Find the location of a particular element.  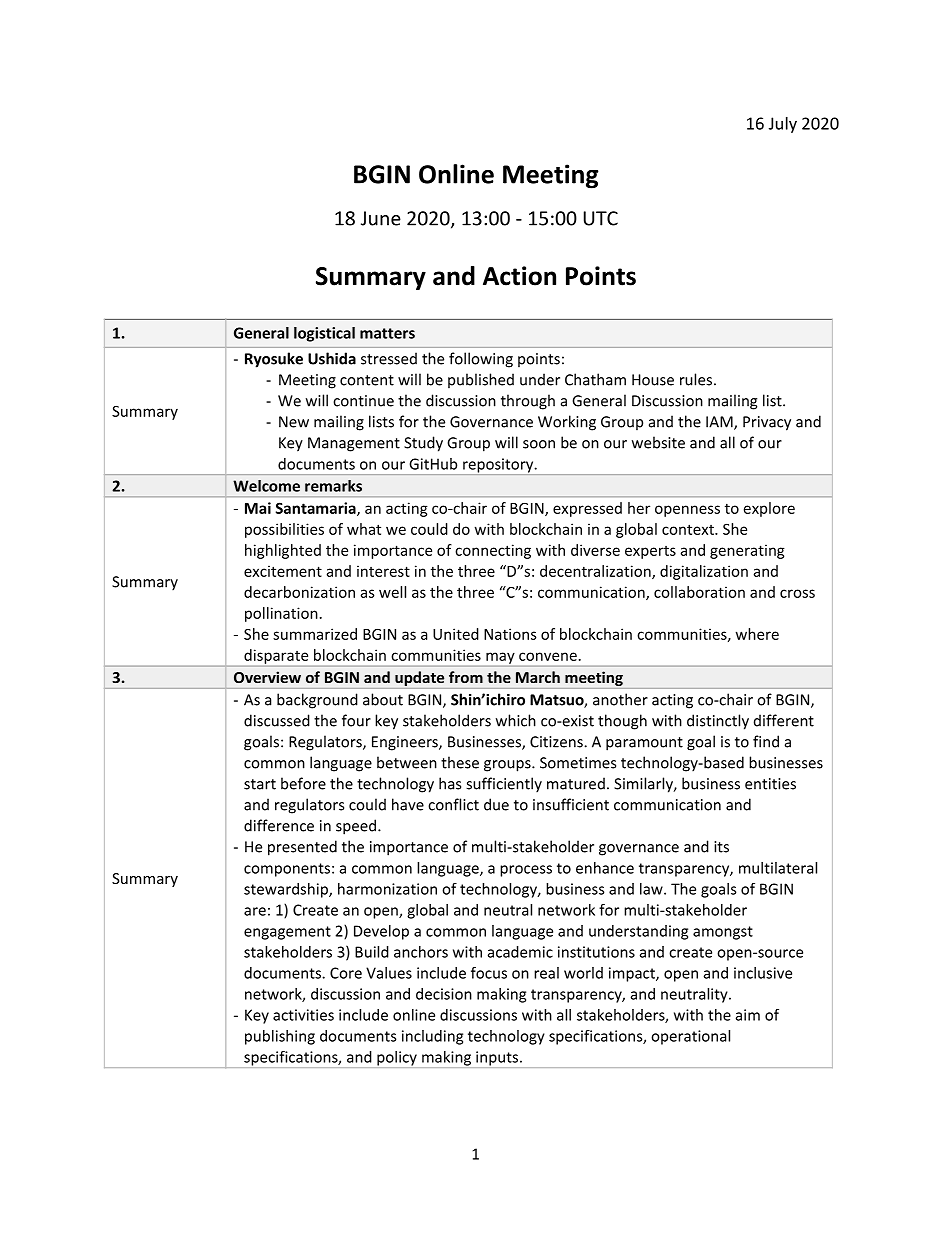

inputs is located at coordinates (497, 1059).
